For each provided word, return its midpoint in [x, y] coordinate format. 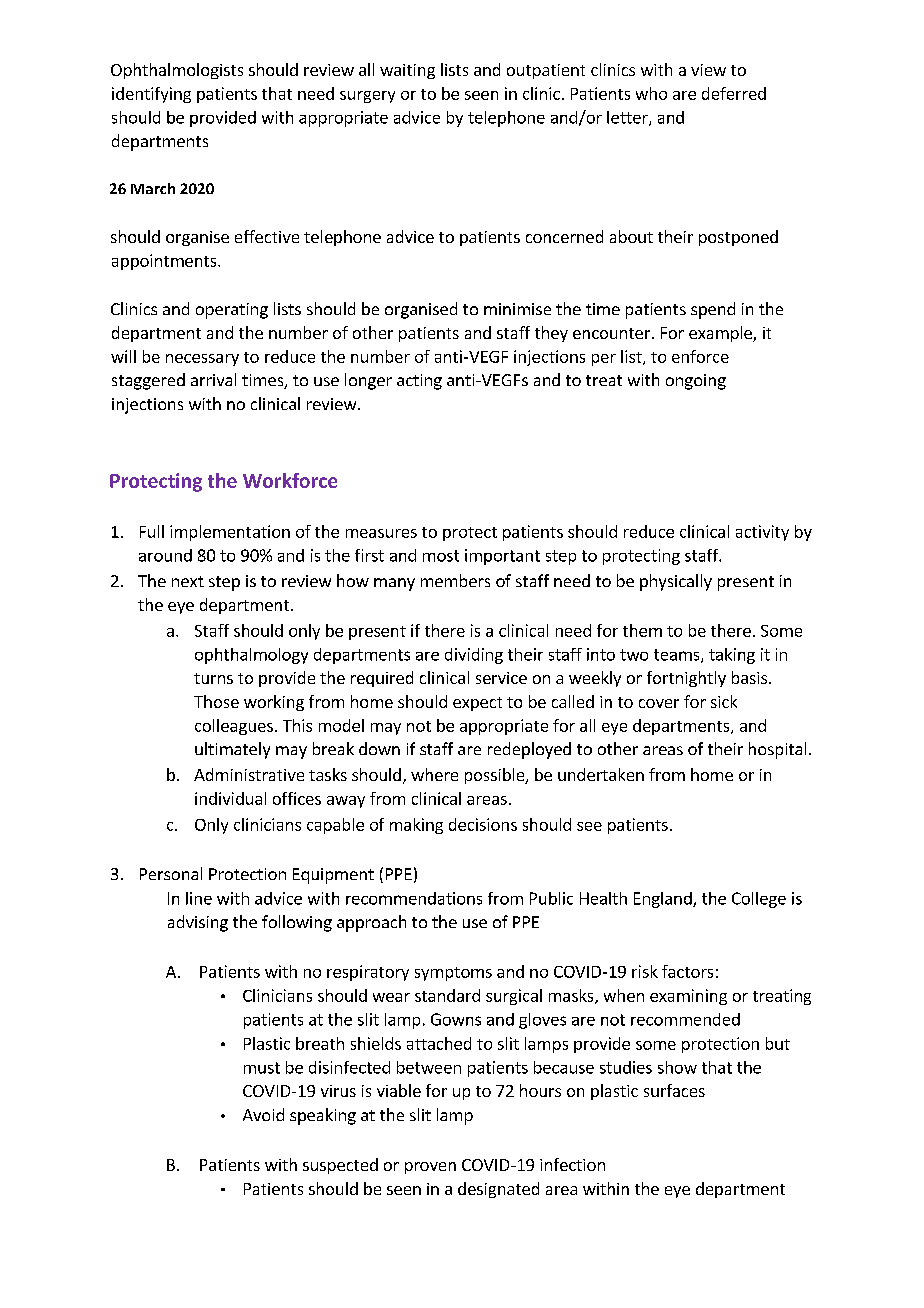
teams [678, 656]
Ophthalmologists [177, 71]
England [664, 900]
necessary [202, 360]
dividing [474, 656]
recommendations [414, 898]
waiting [407, 71]
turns [213, 678]
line [199, 898]
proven [430, 1168]
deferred [734, 93]
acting [419, 382]
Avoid [263, 1114]
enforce [700, 356]
